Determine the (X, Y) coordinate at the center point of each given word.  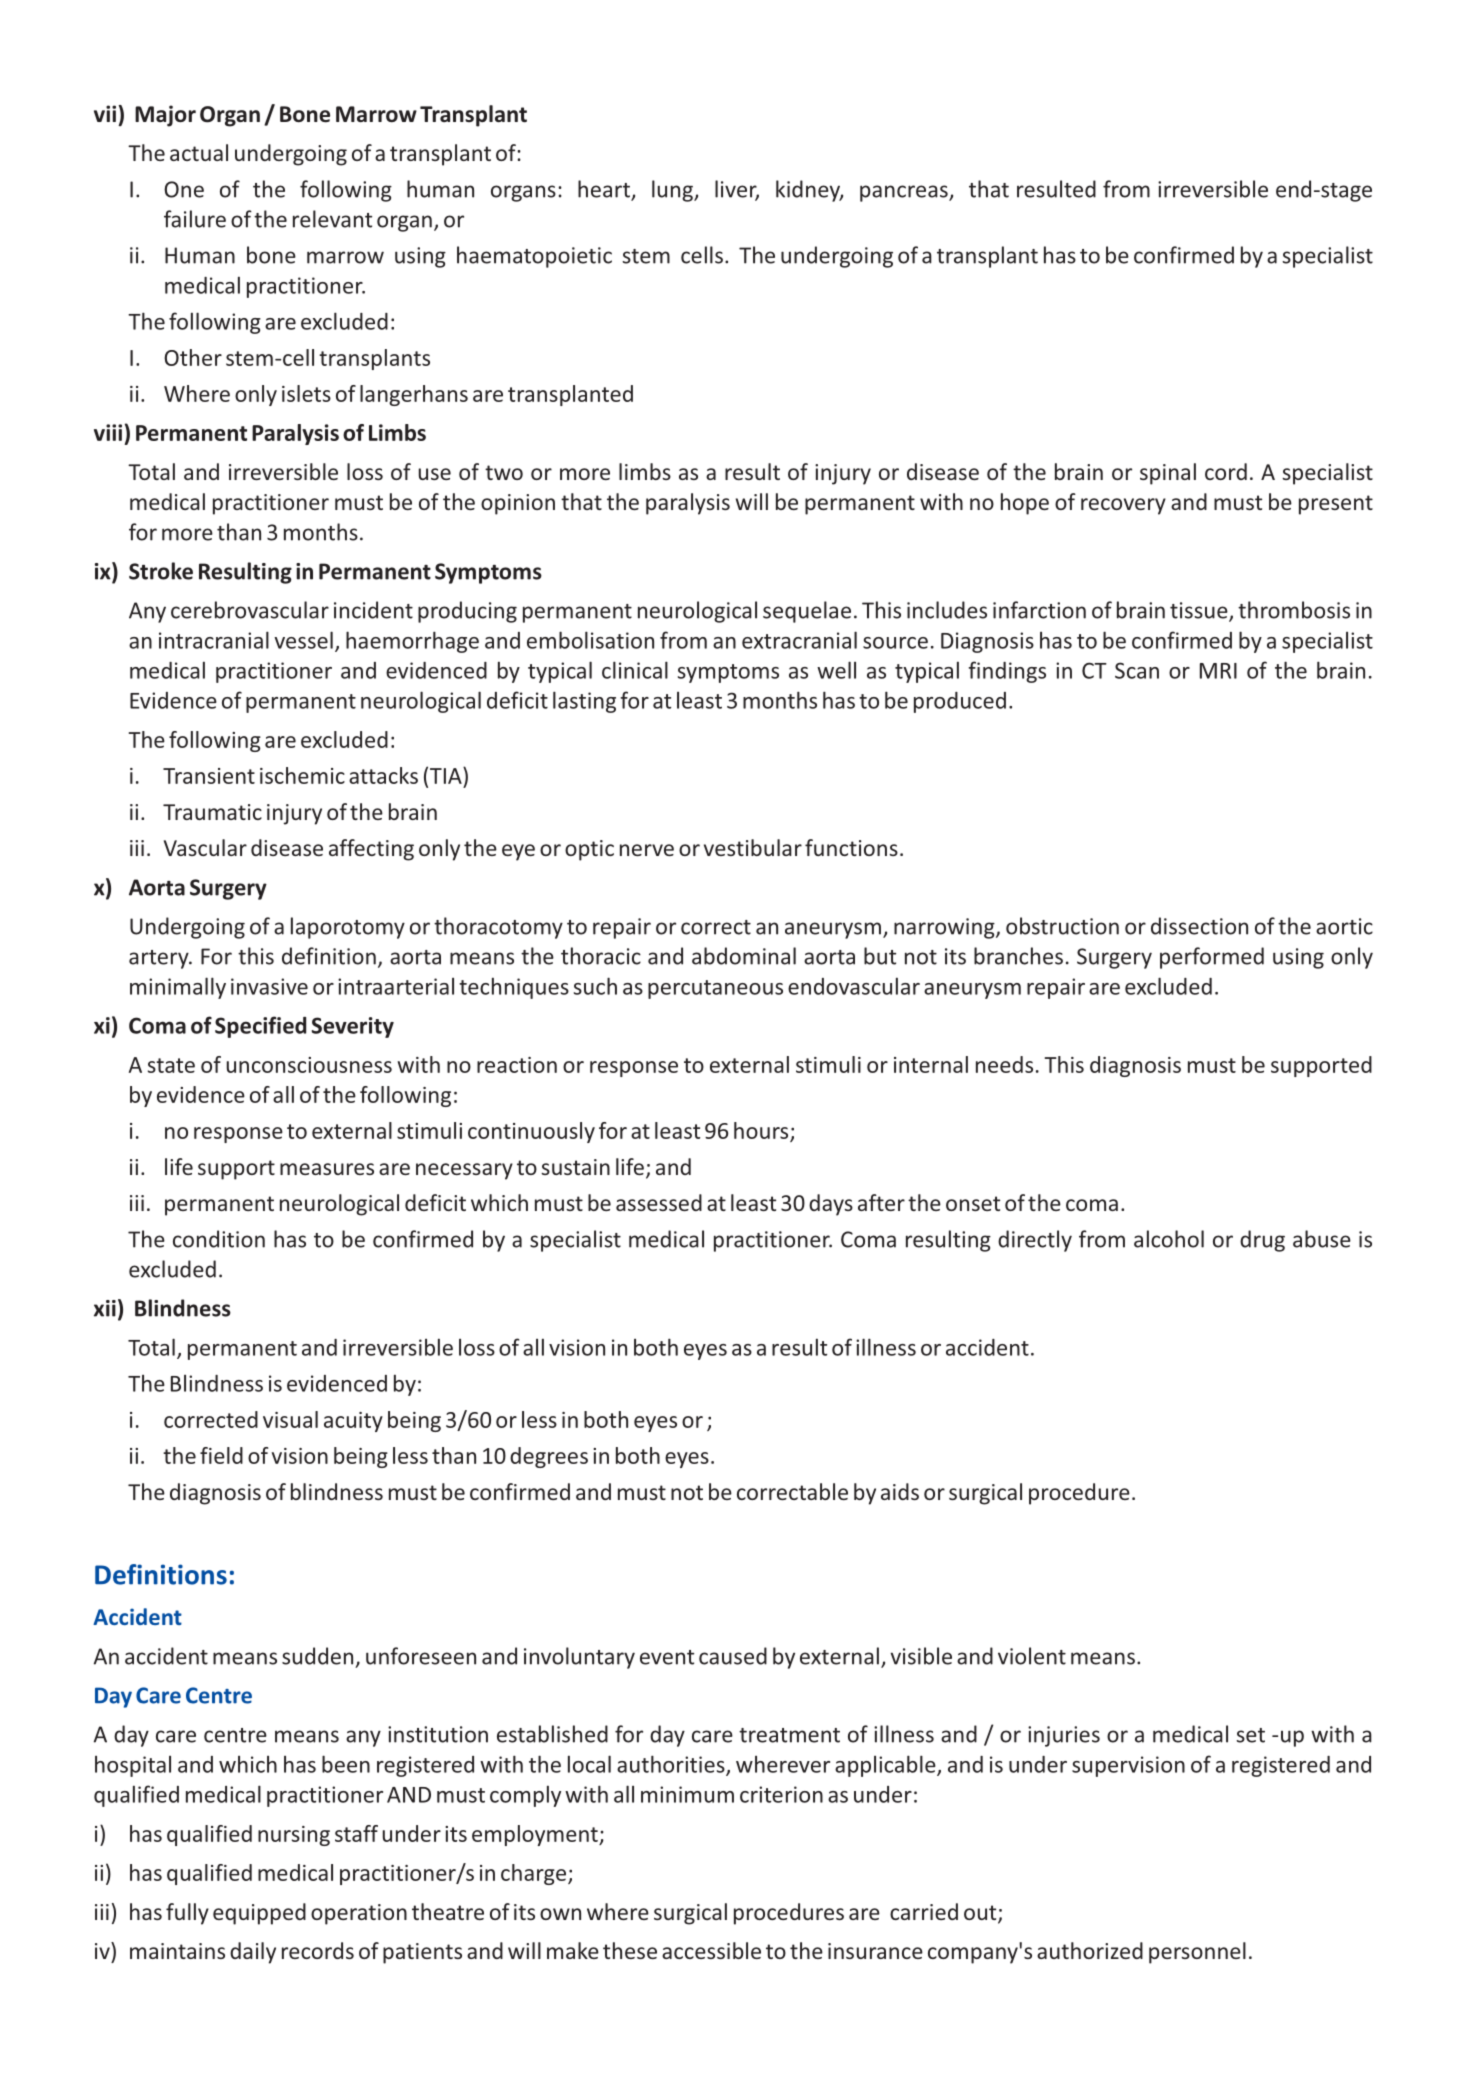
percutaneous (715, 989)
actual (199, 152)
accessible (711, 1950)
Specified (260, 1027)
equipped (259, 1914)
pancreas (905, 193)
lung (673, 191)
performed (1212, 958)
